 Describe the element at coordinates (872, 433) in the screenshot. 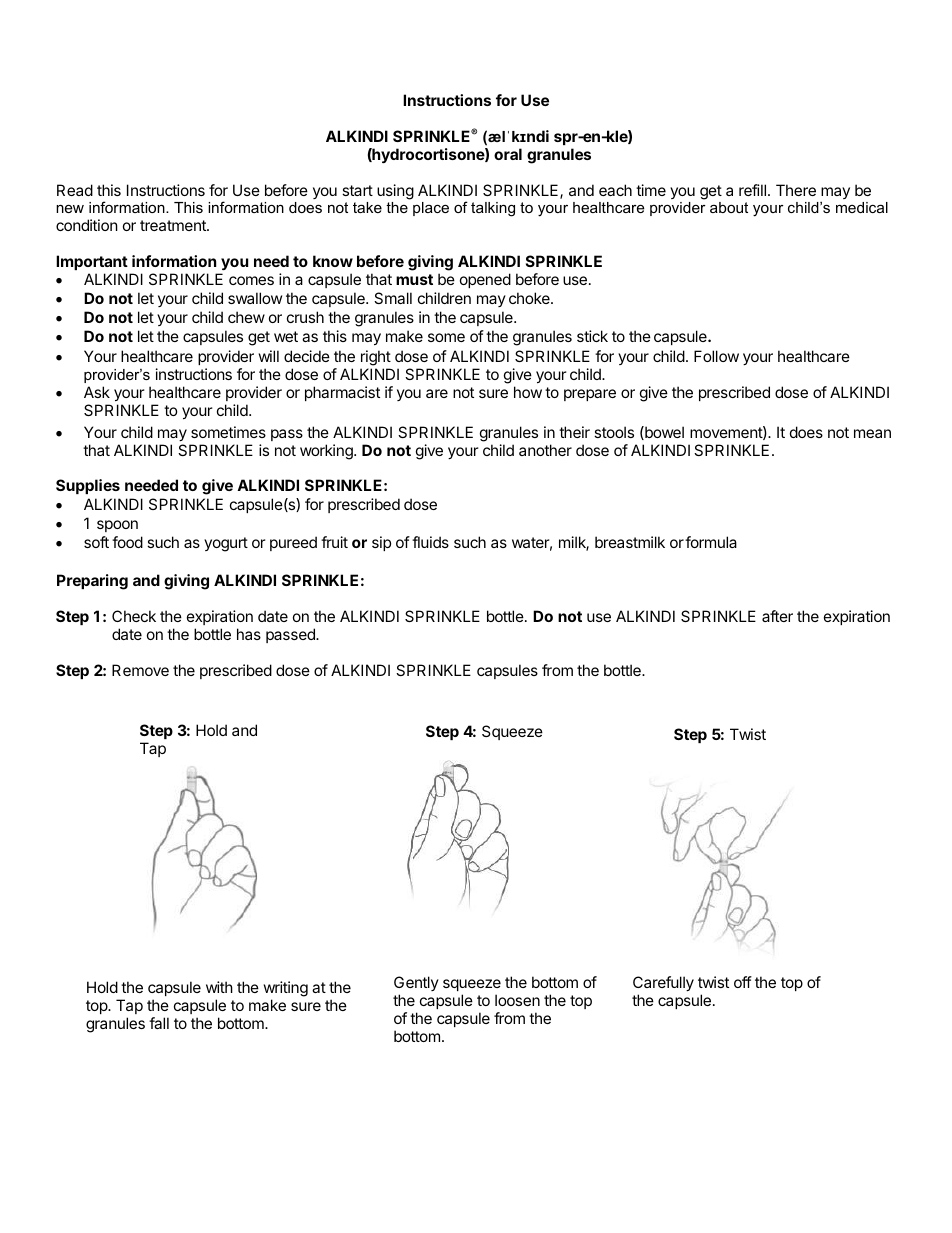

I see `mean` at that location.
